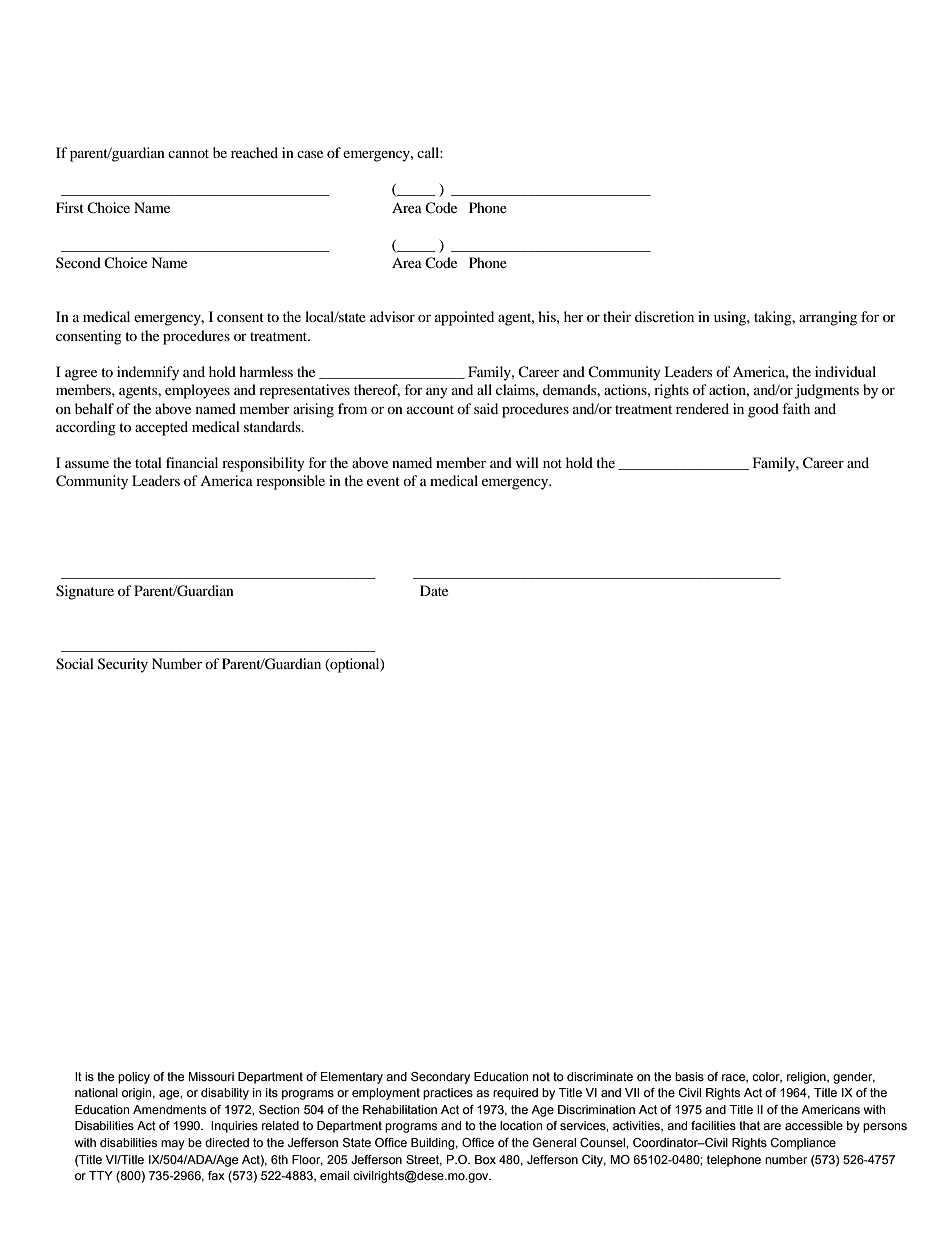 This page has width=952, height=1233. What do you see at coordinates (188, 153) in the page?
I see `cannot` at bounding box center [188, 153].
